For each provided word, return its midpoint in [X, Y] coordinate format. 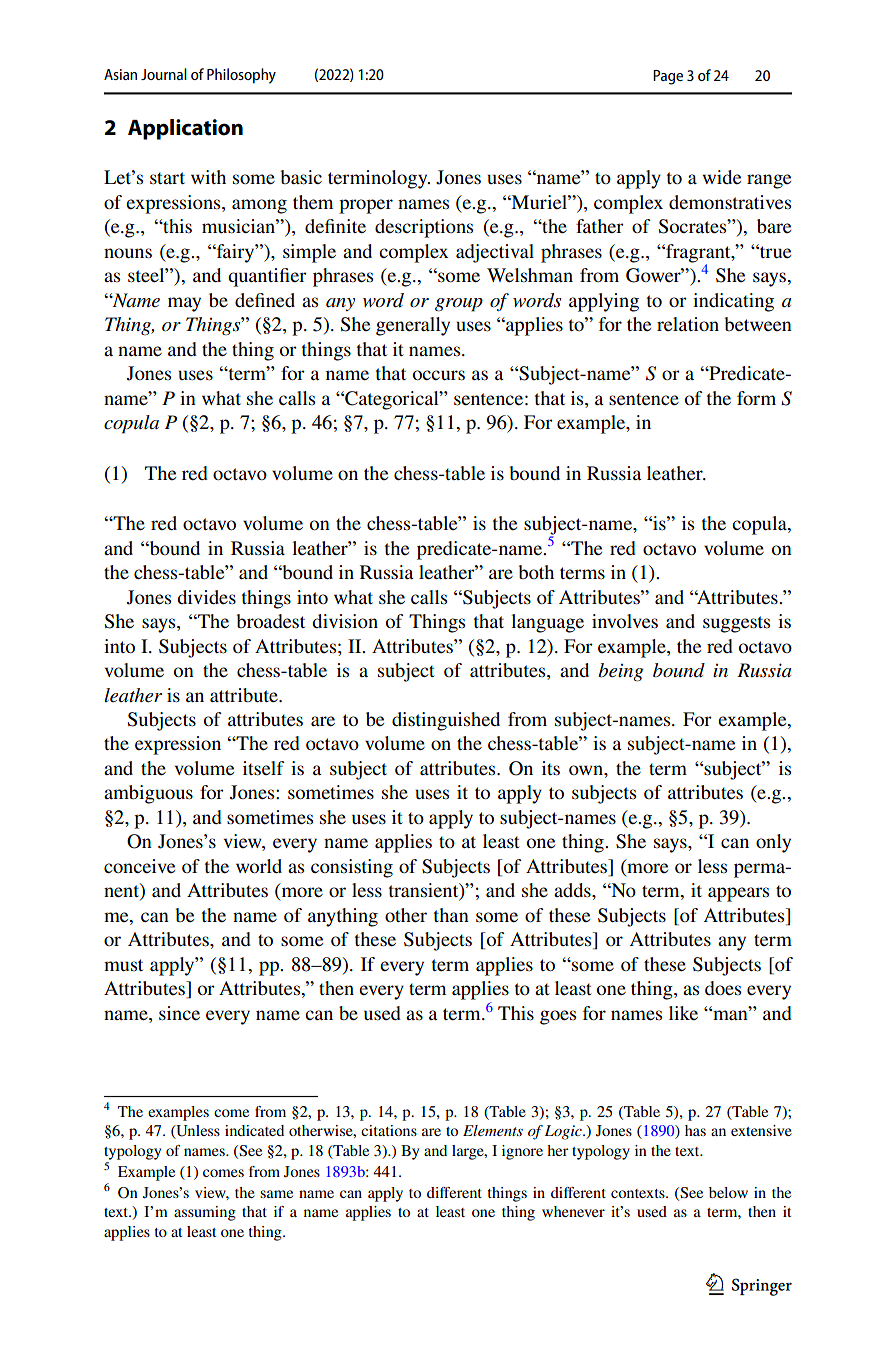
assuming [205, 1213]
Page [668, 77]
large [469, 1152]
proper [366, 206]
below [728, 1192]
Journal [164, 74]
